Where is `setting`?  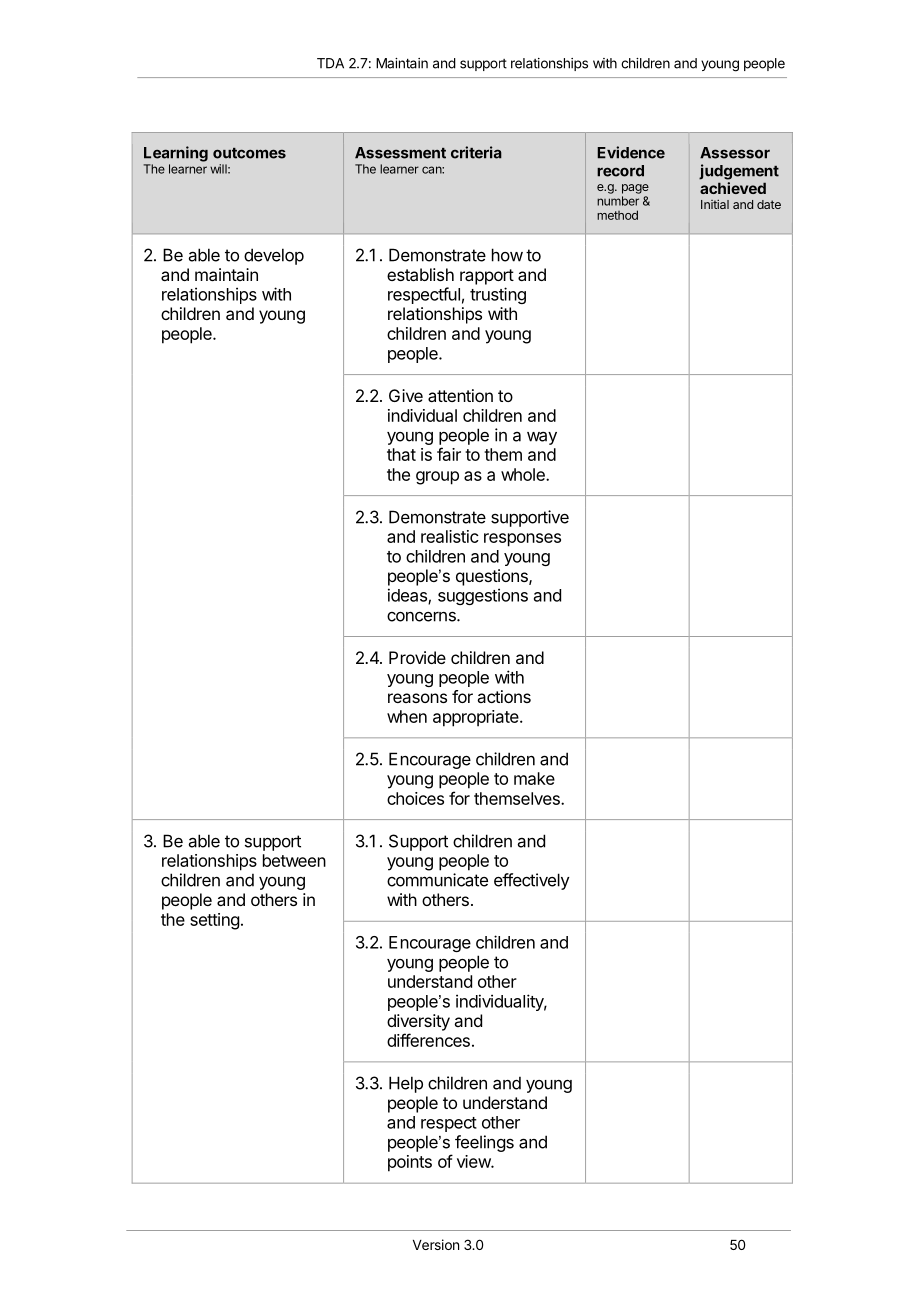
setting is located at coordinates (214, 921).
